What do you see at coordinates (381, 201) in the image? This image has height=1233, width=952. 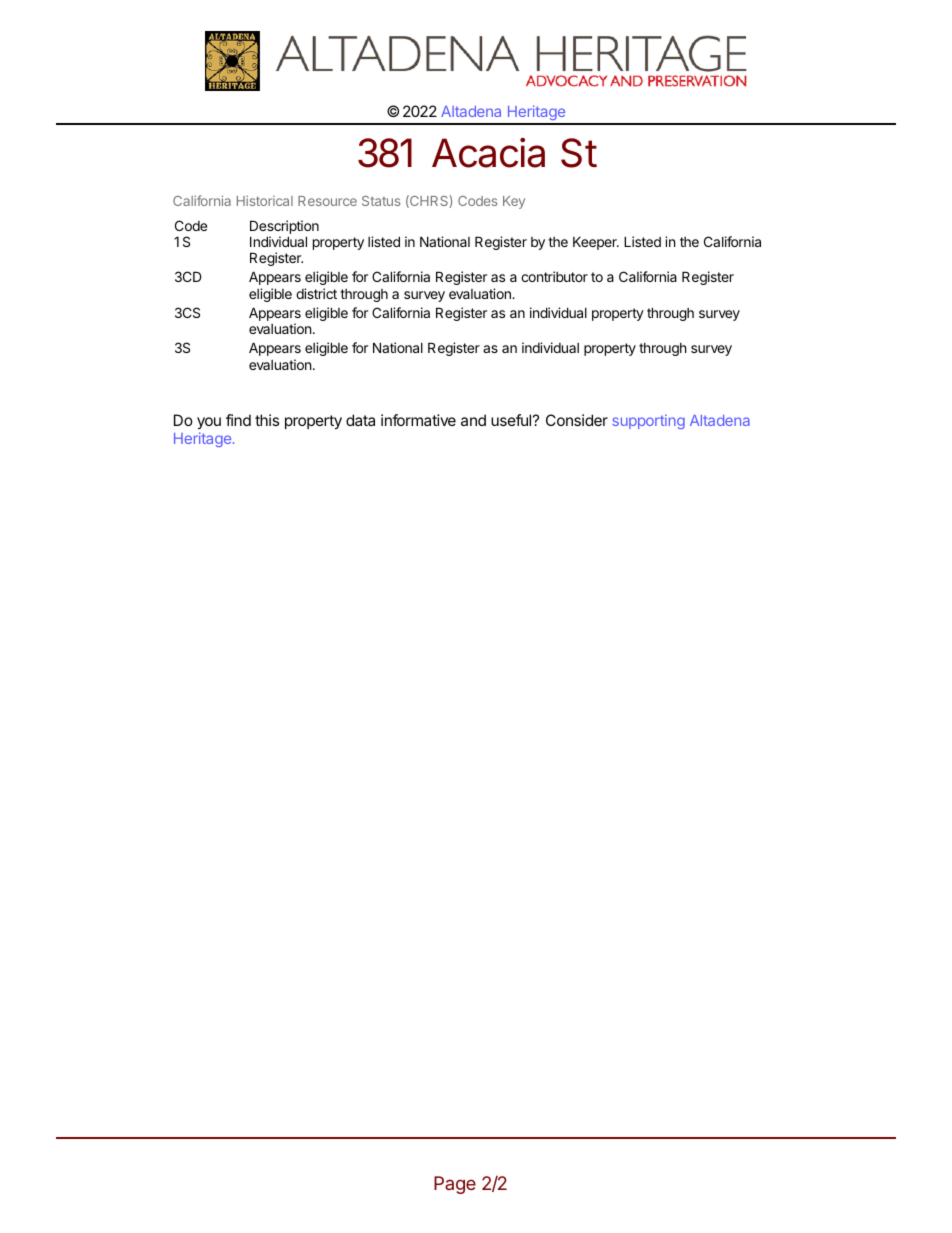 I see `Status` at bounding box center [381, 201].
